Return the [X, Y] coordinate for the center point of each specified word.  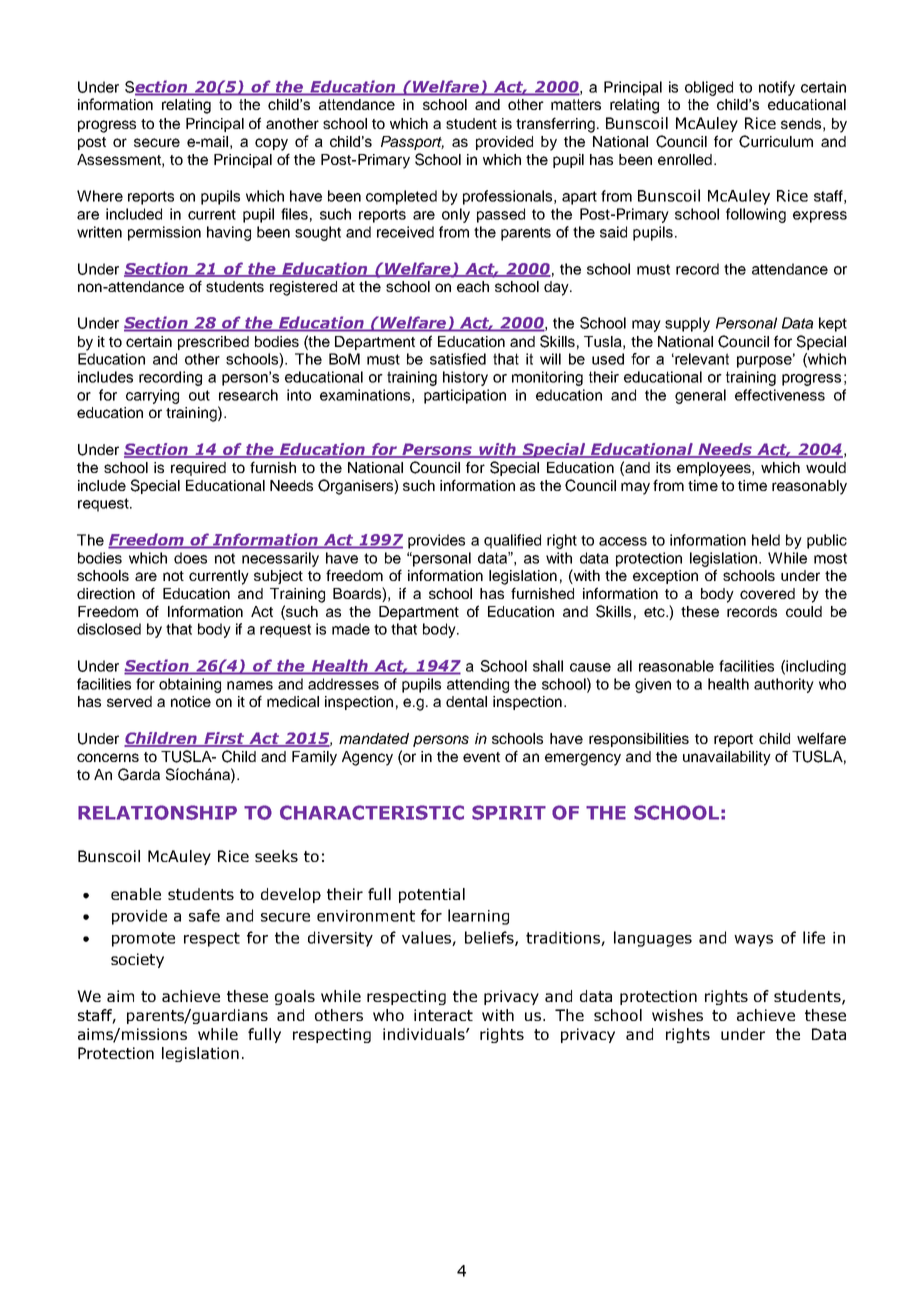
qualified [512, 541]
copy [271, 144]
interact [443, 1015]
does [190, 558]
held [766, 540]
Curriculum [776, 141]
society [137, 960]
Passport [412, 143]
